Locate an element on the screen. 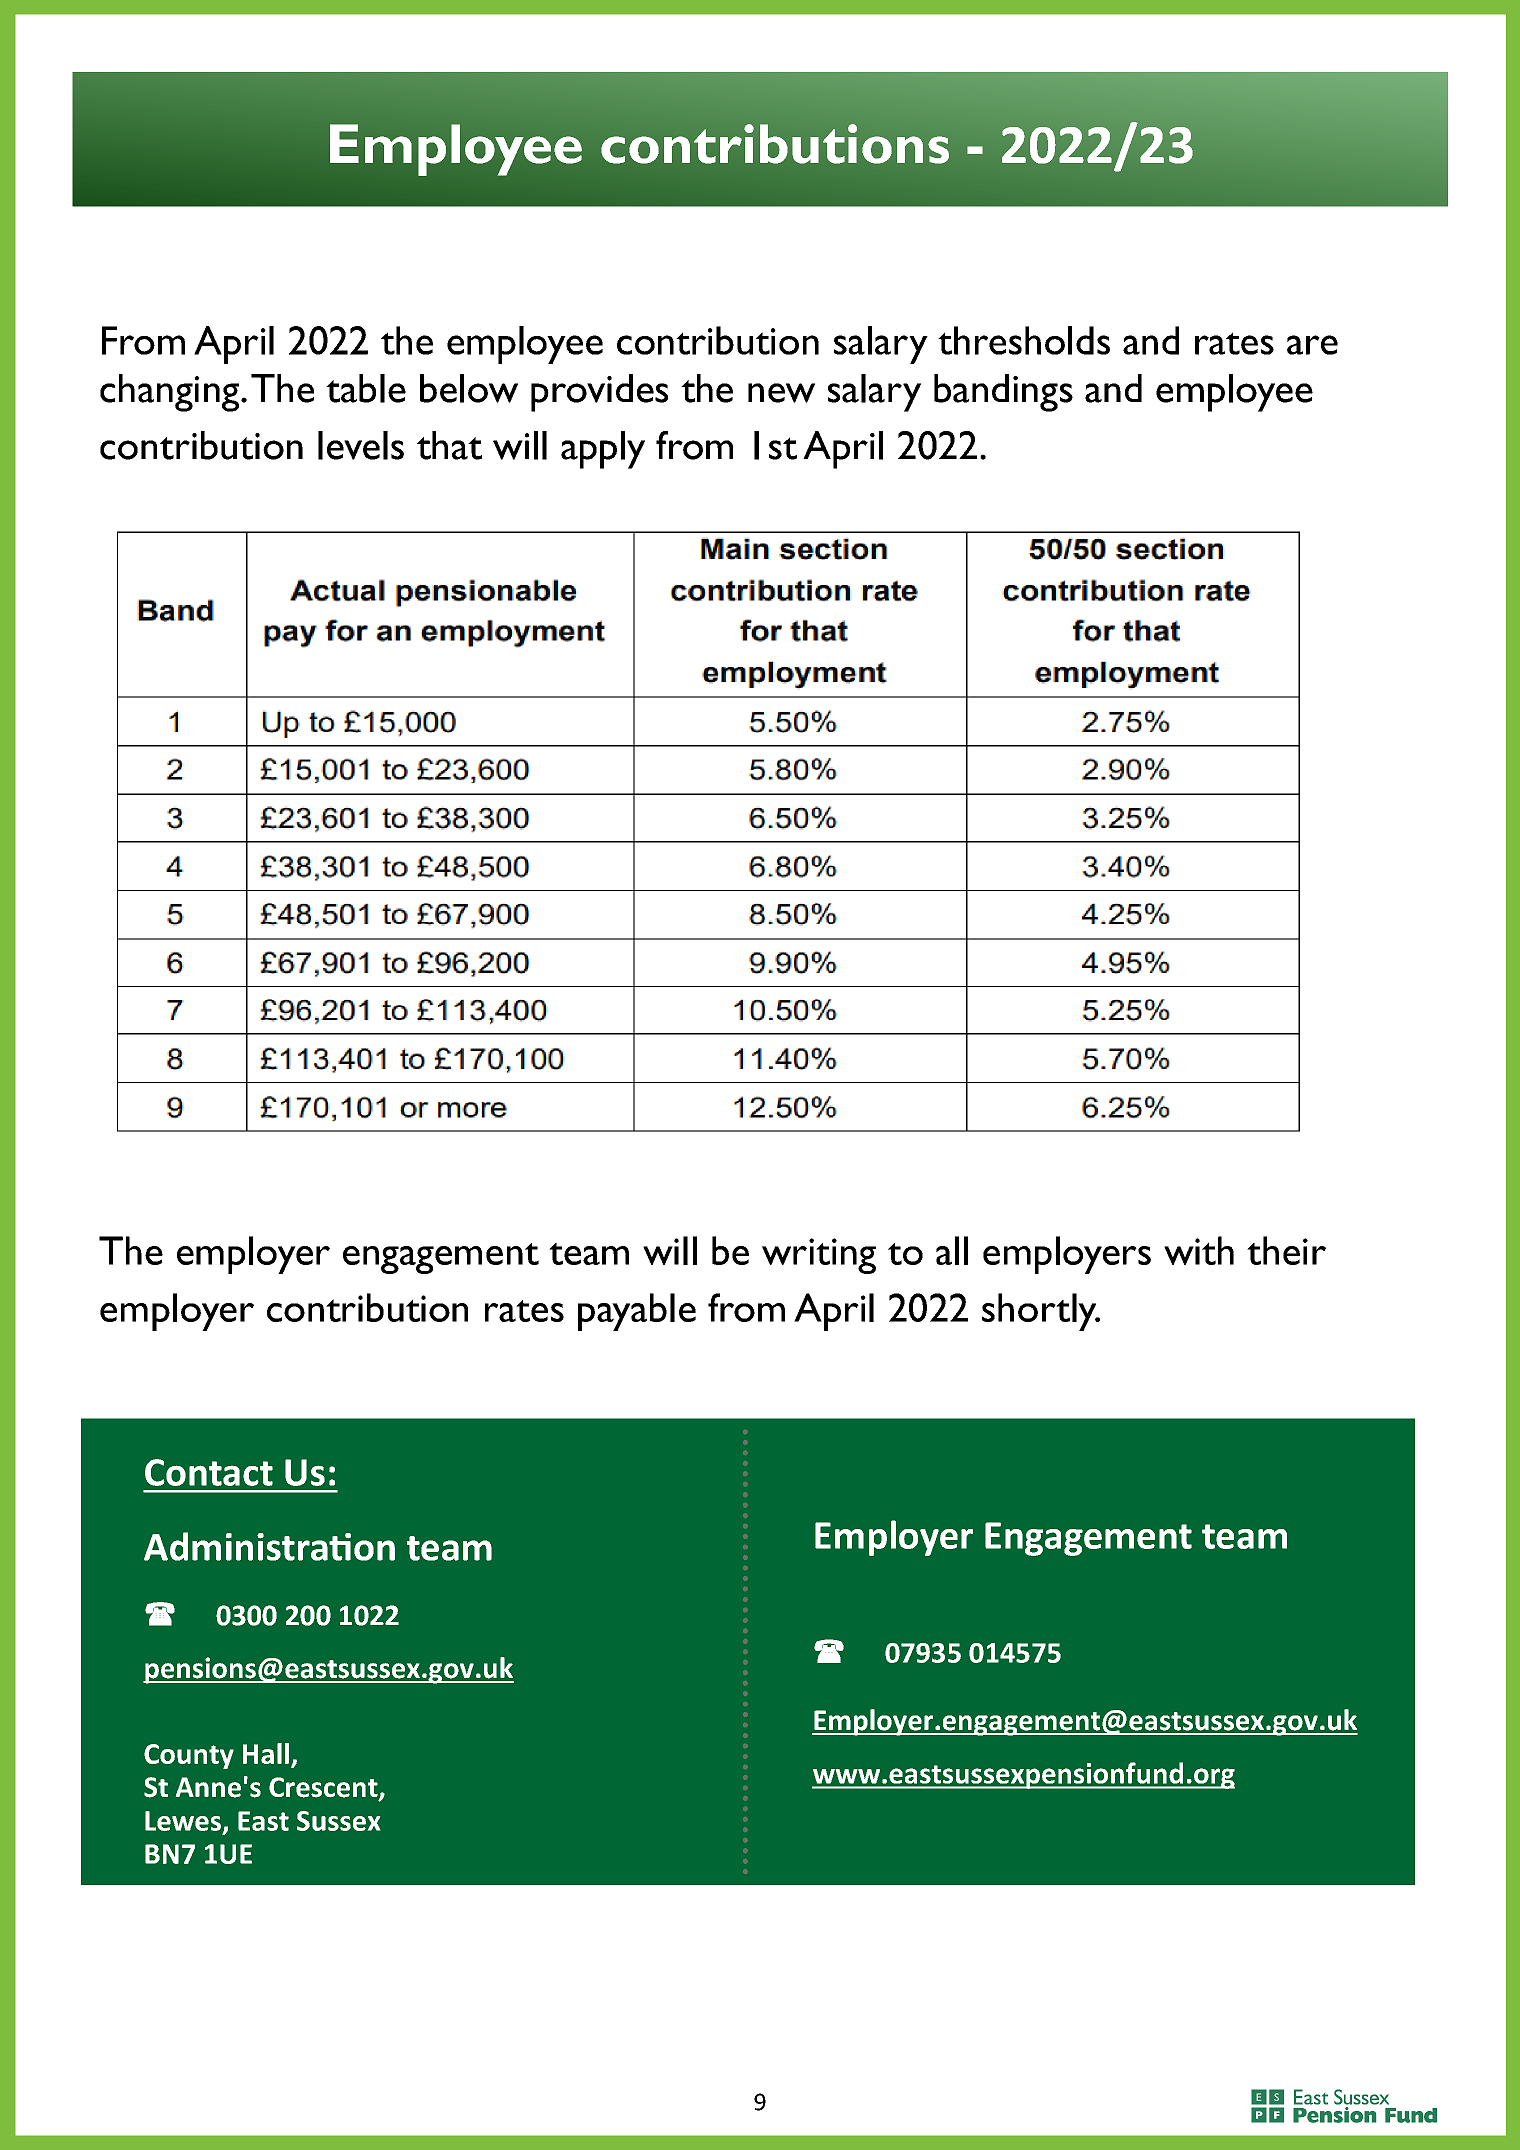  are is located at coordinates (1312, 345).
